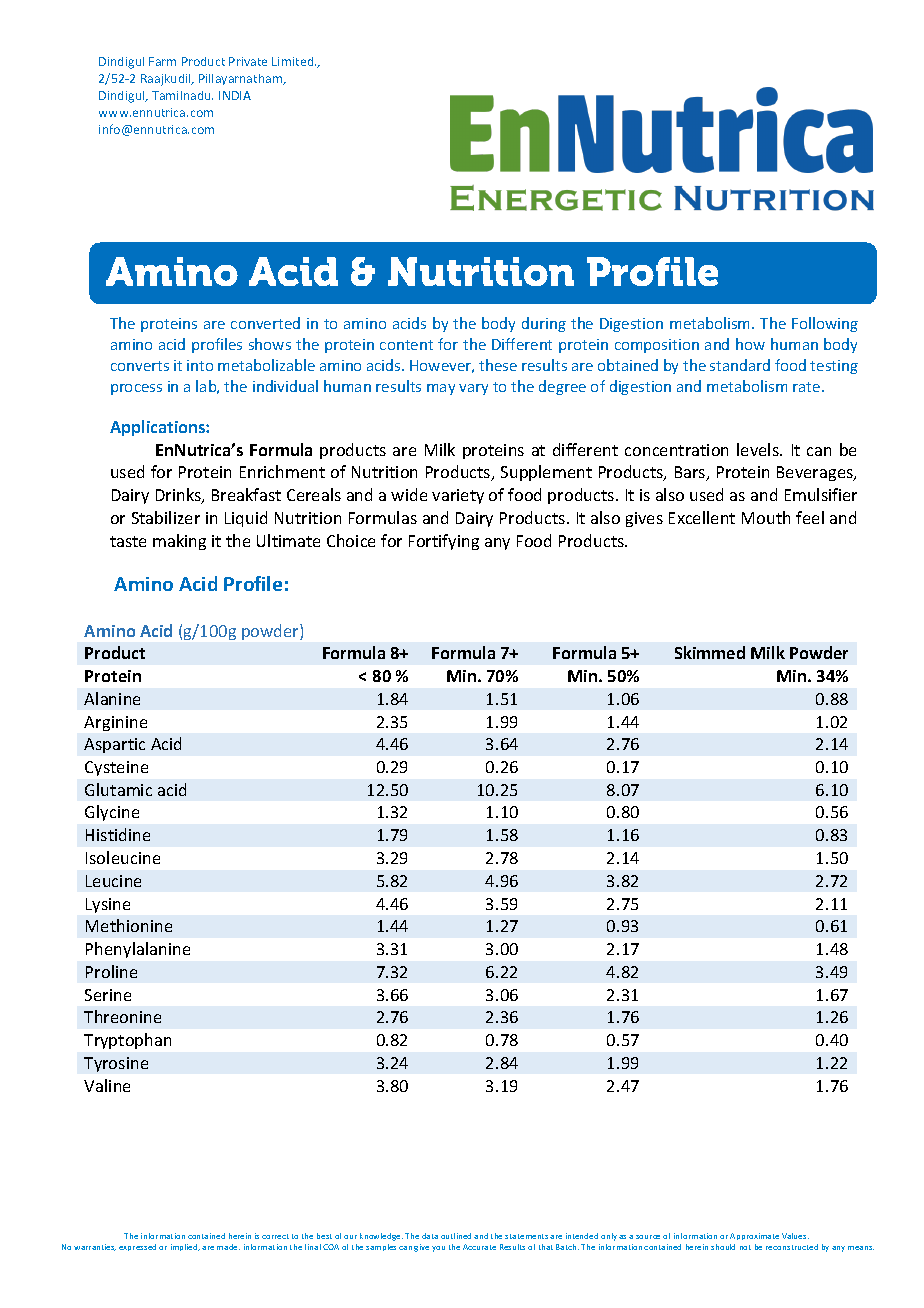 The image size is (924, 1308). What do you see at coordinates (115, 723) in the document?
I see `Arginine` at bounding box center [115, 723].
